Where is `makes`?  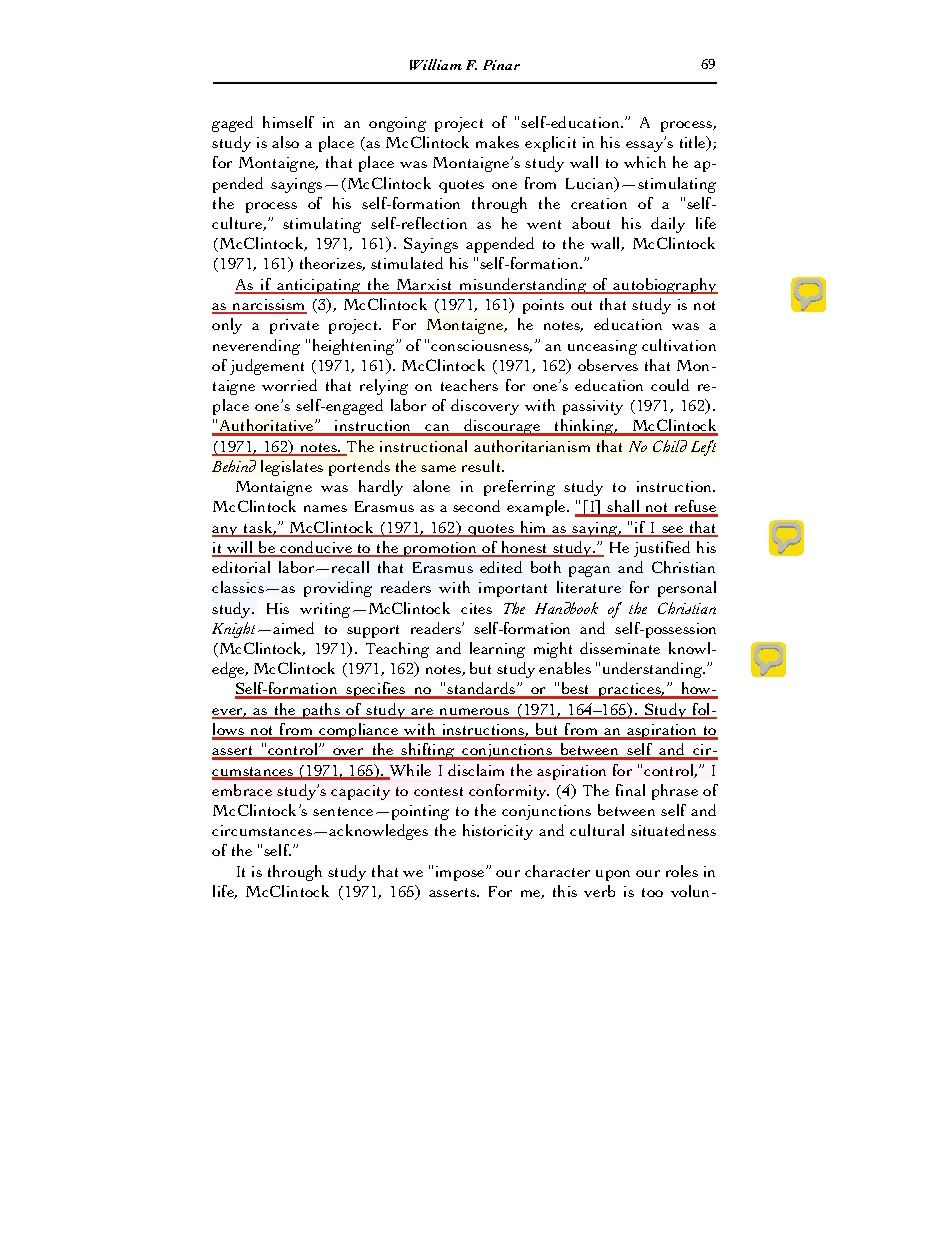 makes is located at coordinates (497, 142).
